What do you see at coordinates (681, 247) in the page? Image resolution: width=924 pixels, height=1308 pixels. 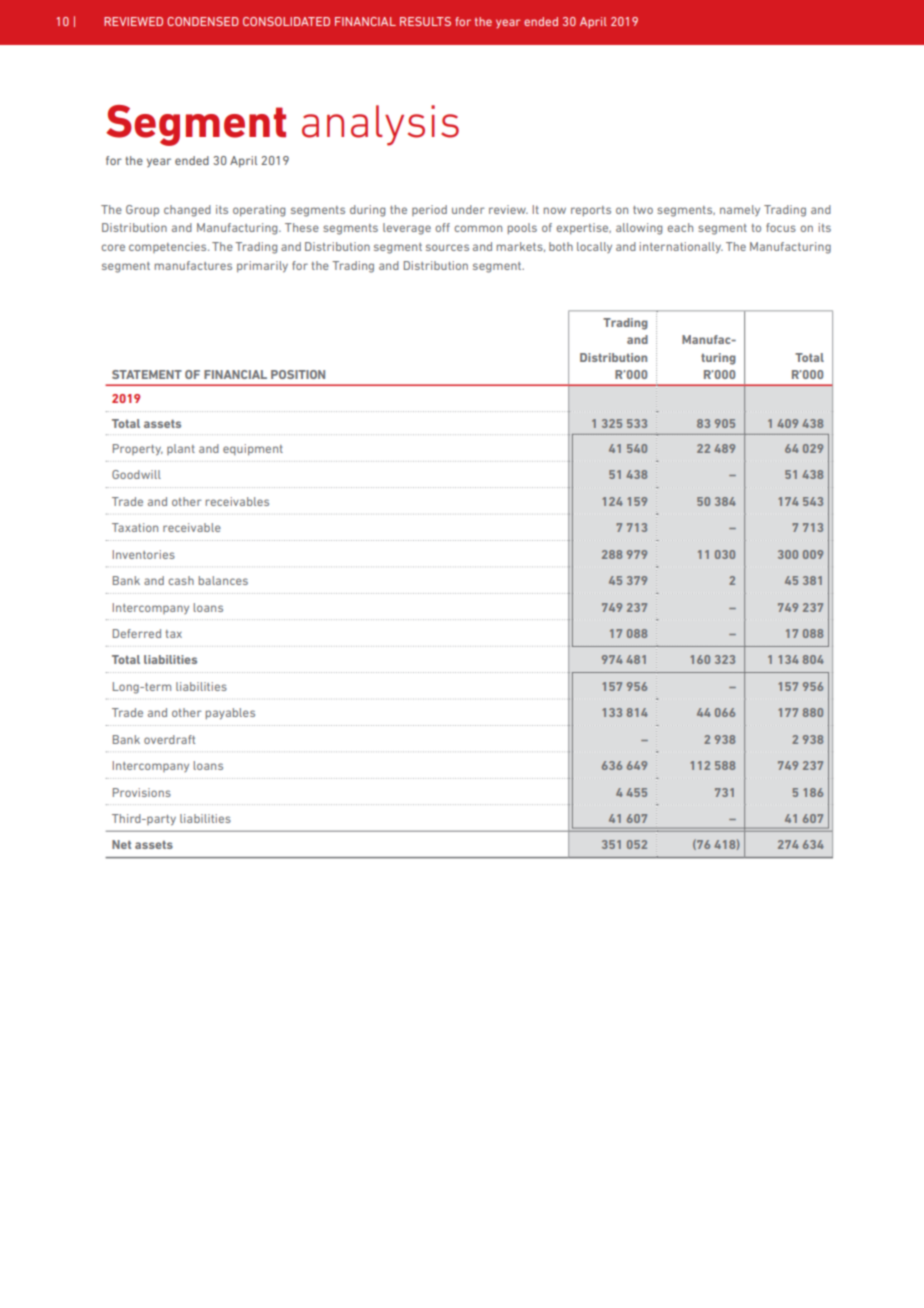 I see `internationally` at bounding box center [681, 247].
